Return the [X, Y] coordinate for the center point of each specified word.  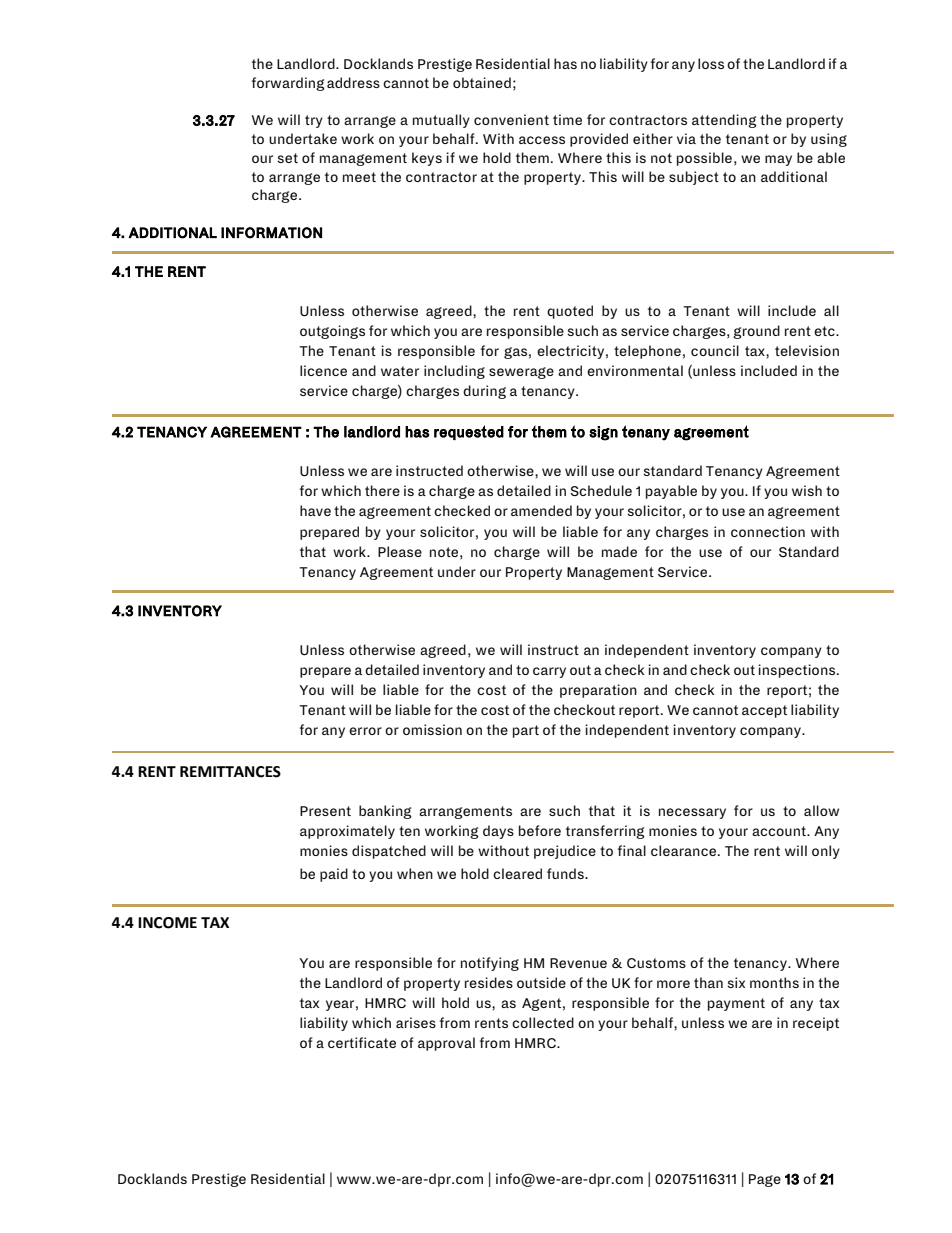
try [314, 121]
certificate [362, 1042]
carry [549, 672]
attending [724, 121]
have [315, 510]
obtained [482, 82]
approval [446, 1044]
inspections [798, 671]
